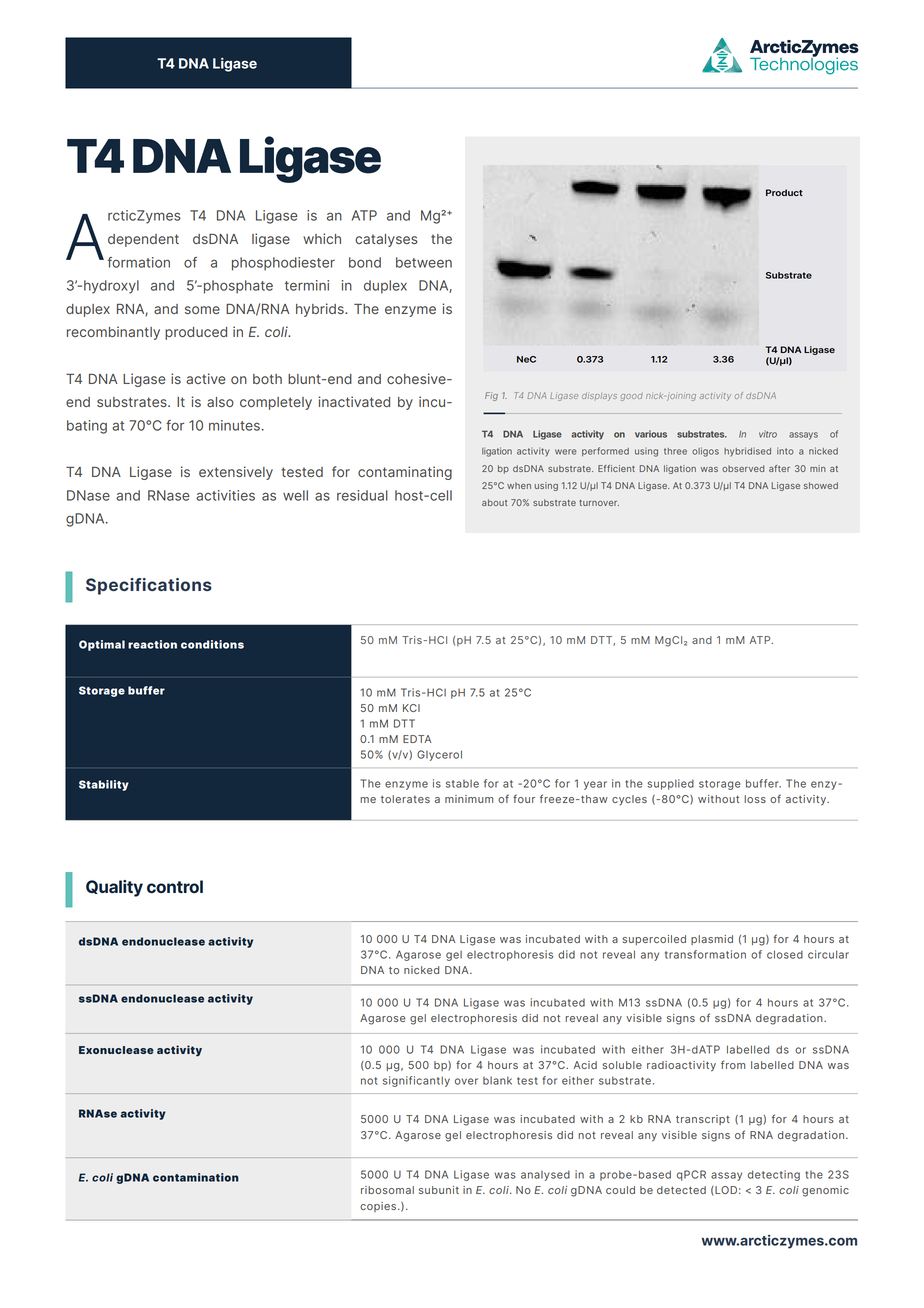 This page has height=1308, width=924. What do you see at coordinates (196, 1177) in the page?
I see `contamination` at bounding box center [196, 1177].
